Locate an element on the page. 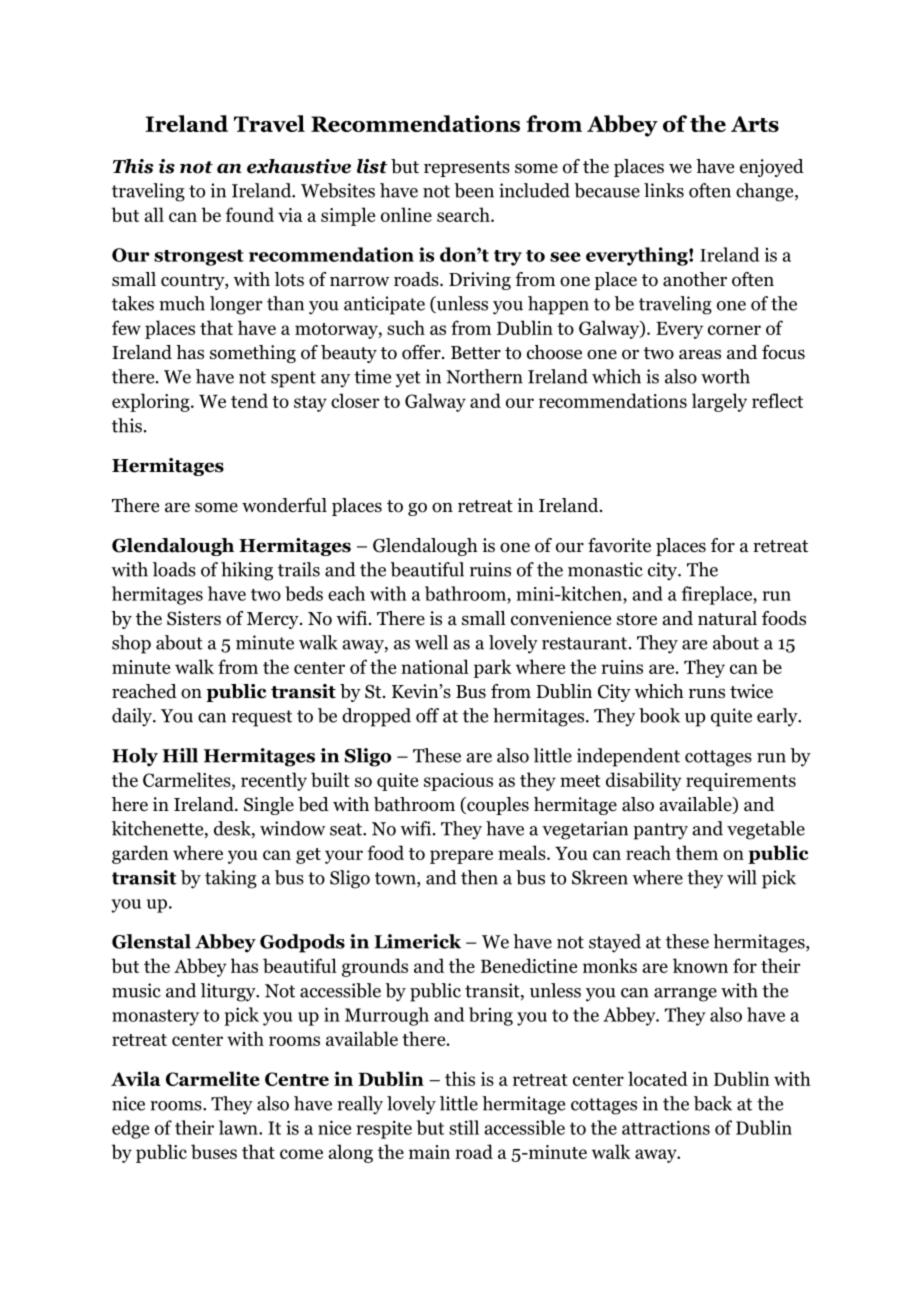 Image resolution: width=924 pixels, height=1308 pixels. links is located at coordinates (664, 190).
